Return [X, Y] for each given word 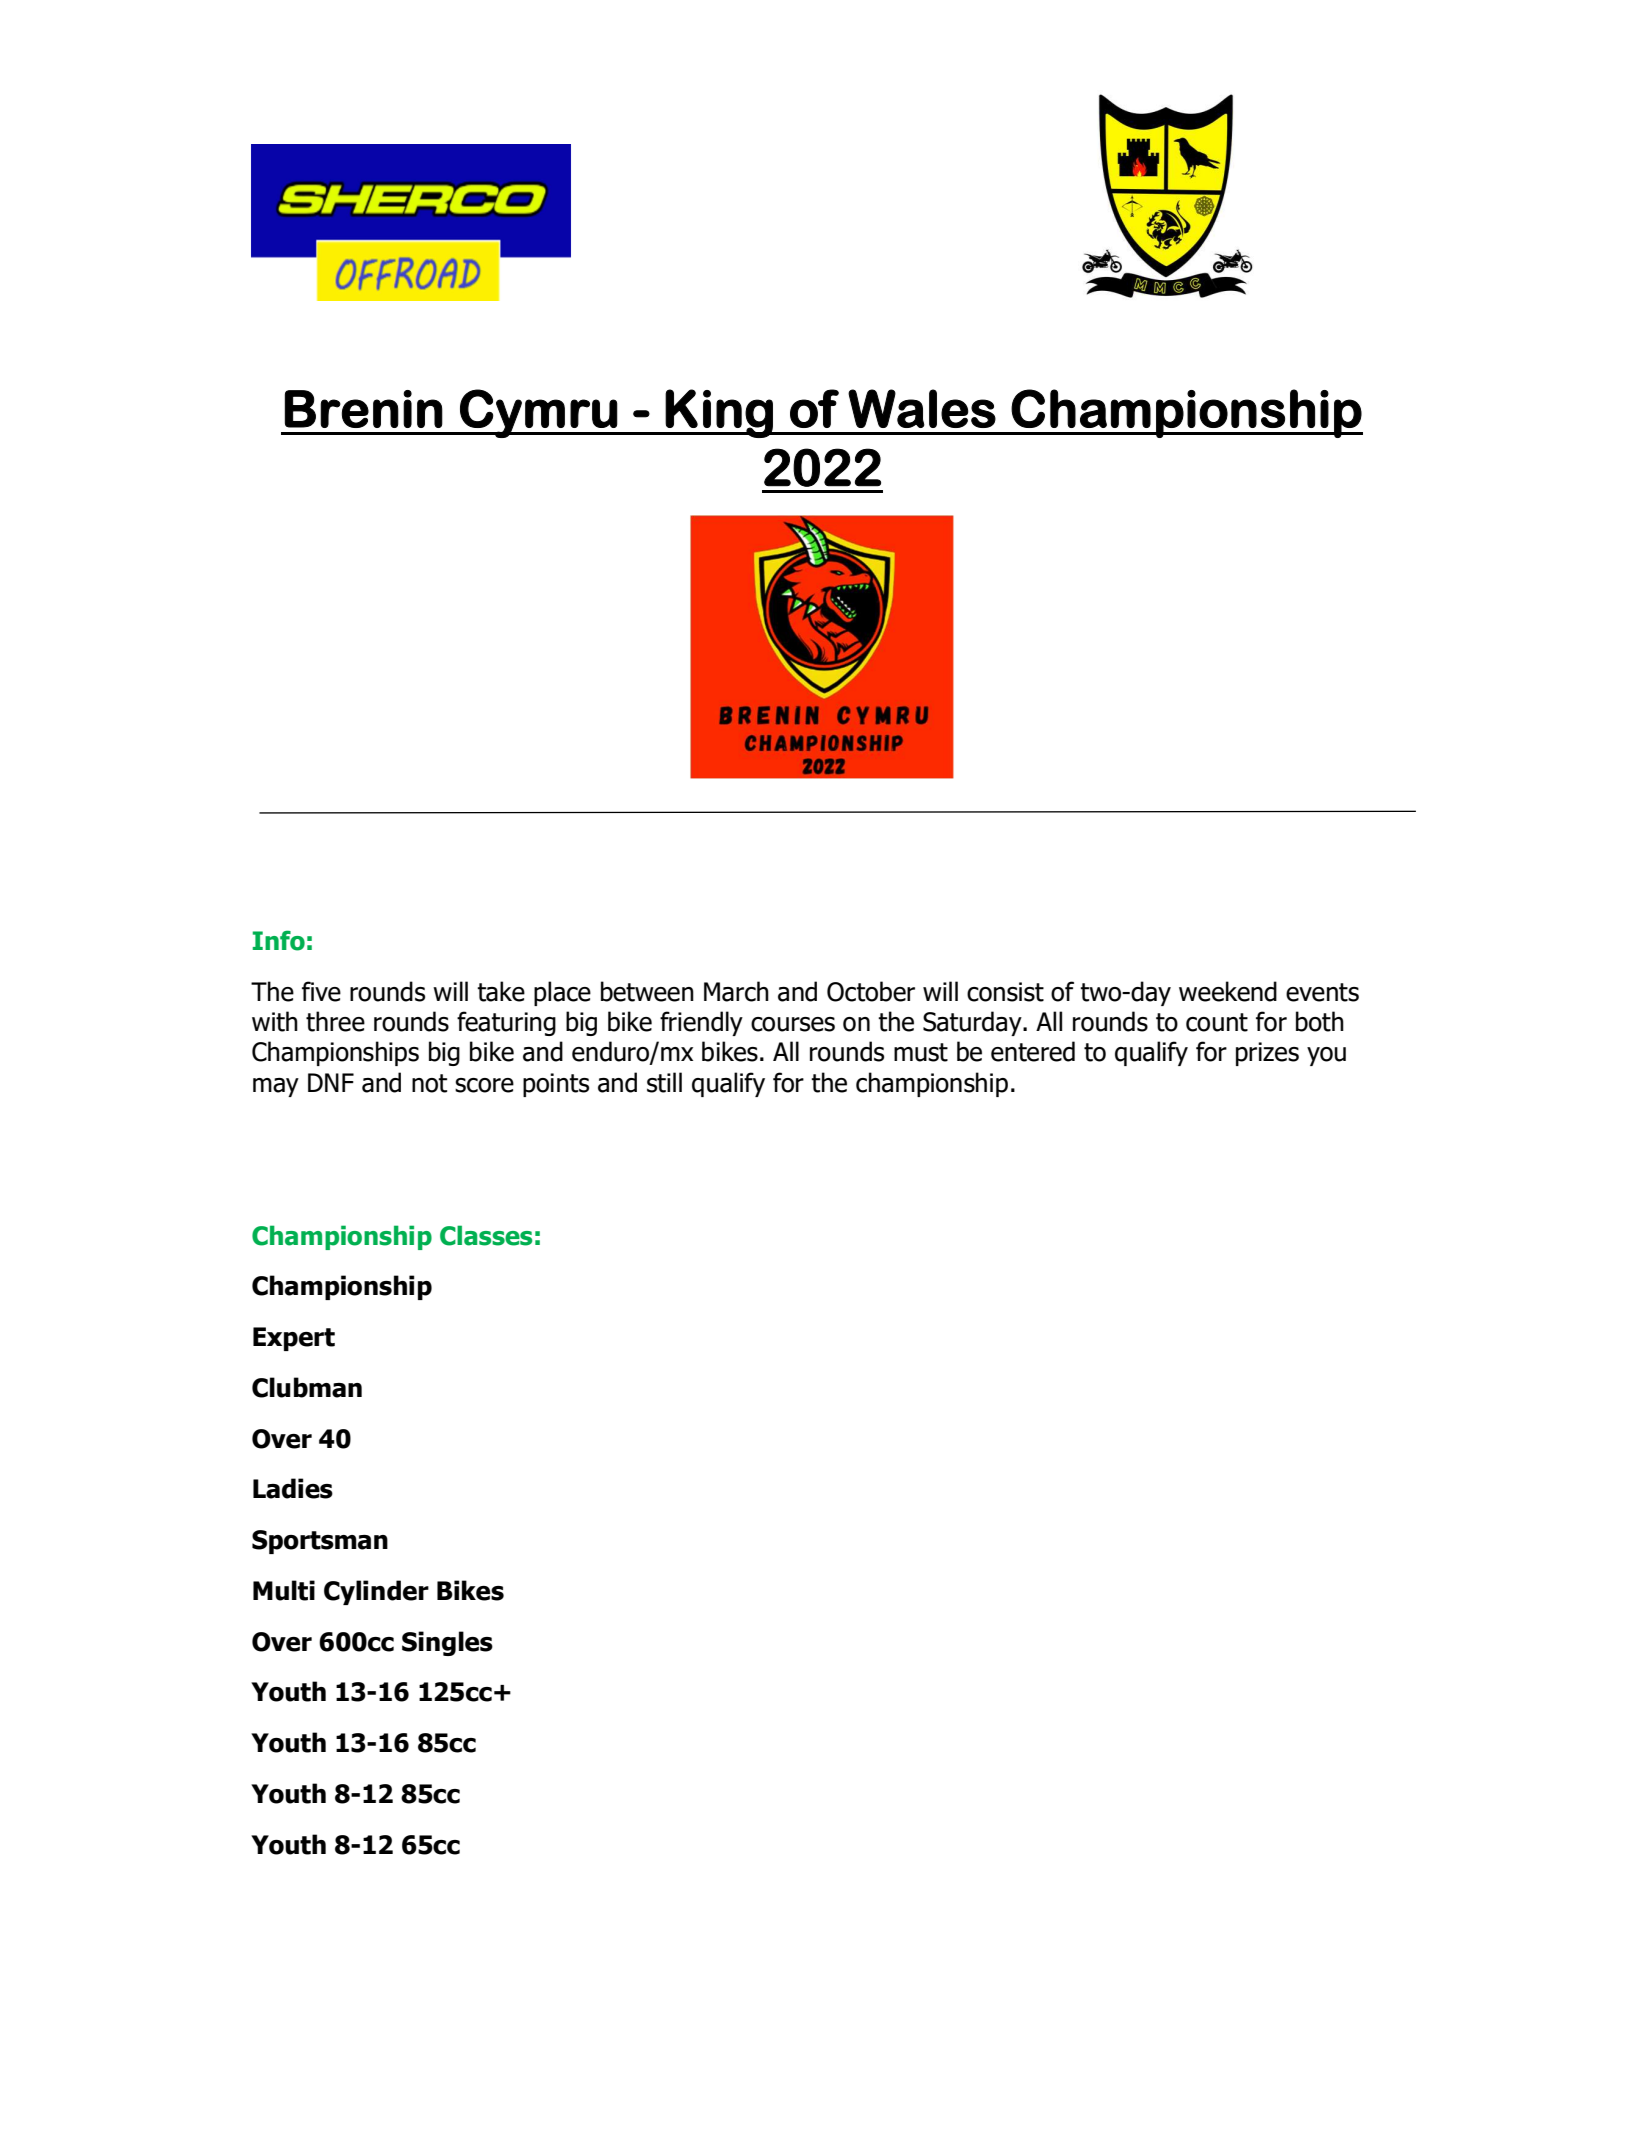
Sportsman [320, 1542]
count [1217, 1022]
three [335, 1021]
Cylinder [376, 1592]
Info [279, 940]
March [736, 991]
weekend [1228, 991]
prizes [1267, 1054]
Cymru [538, 413]
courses [793, 1024]
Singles [447, 1643]
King [719, 413]
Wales [922, 408]
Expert [294, 1339]
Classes [486, 1235]
